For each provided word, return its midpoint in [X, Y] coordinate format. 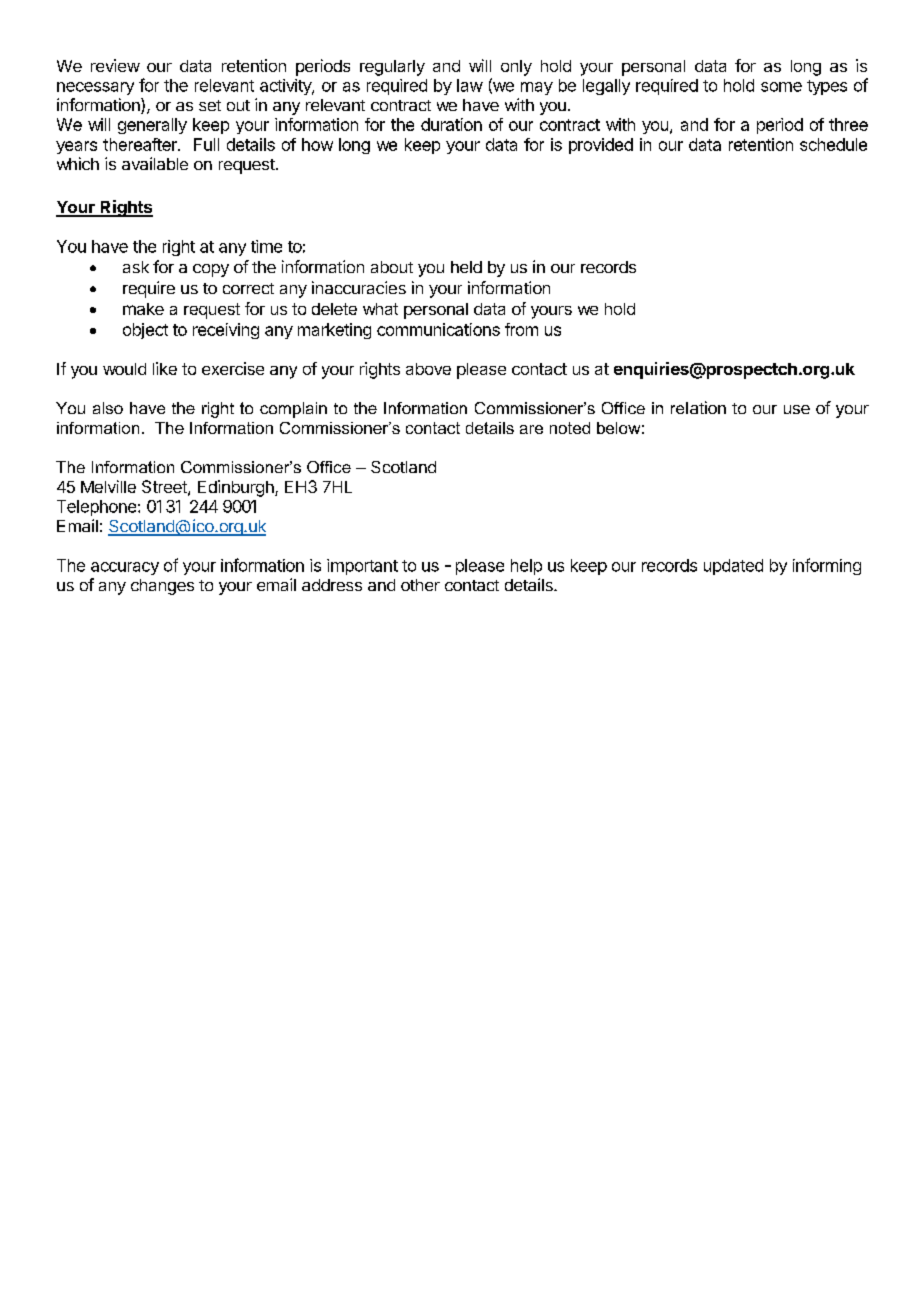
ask [136, 267]
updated [733, 567]
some [781, 87]
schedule [833, 144]
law [470, 85]
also [108, 408]
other [420, 585]
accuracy [125, 568]
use [797, 409]
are [531, 429]
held [466, 267]
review [115, 65]
